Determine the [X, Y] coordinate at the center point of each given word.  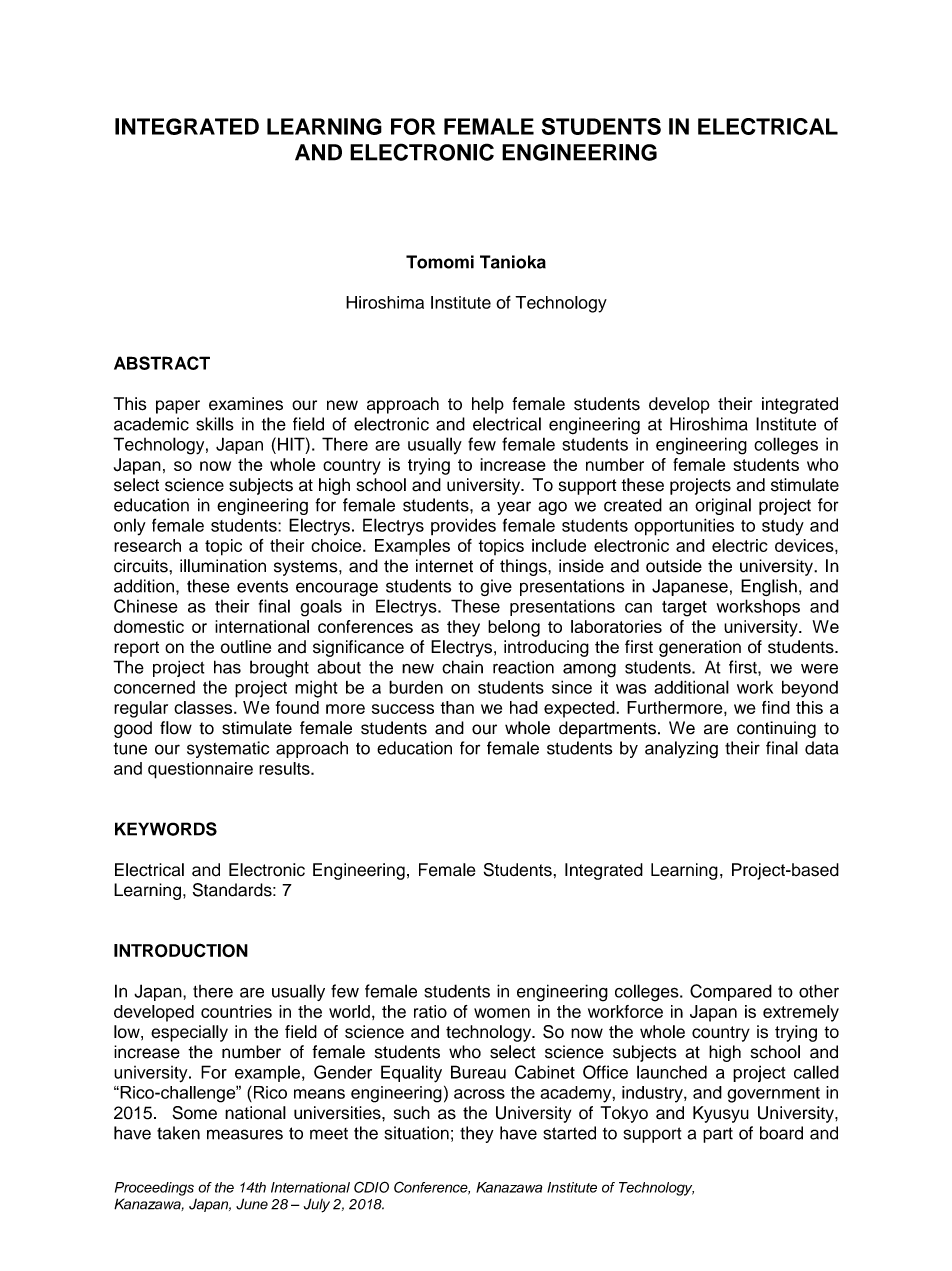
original [723, 506]
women [502, 1013]
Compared [731, 992]
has [227, 667]
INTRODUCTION [181, 950]
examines [246, 404]
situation [417, 1133]
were [819, 669]
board [781, 1133]
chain [462, 667]
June [252, 1204]
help [488, 405]
